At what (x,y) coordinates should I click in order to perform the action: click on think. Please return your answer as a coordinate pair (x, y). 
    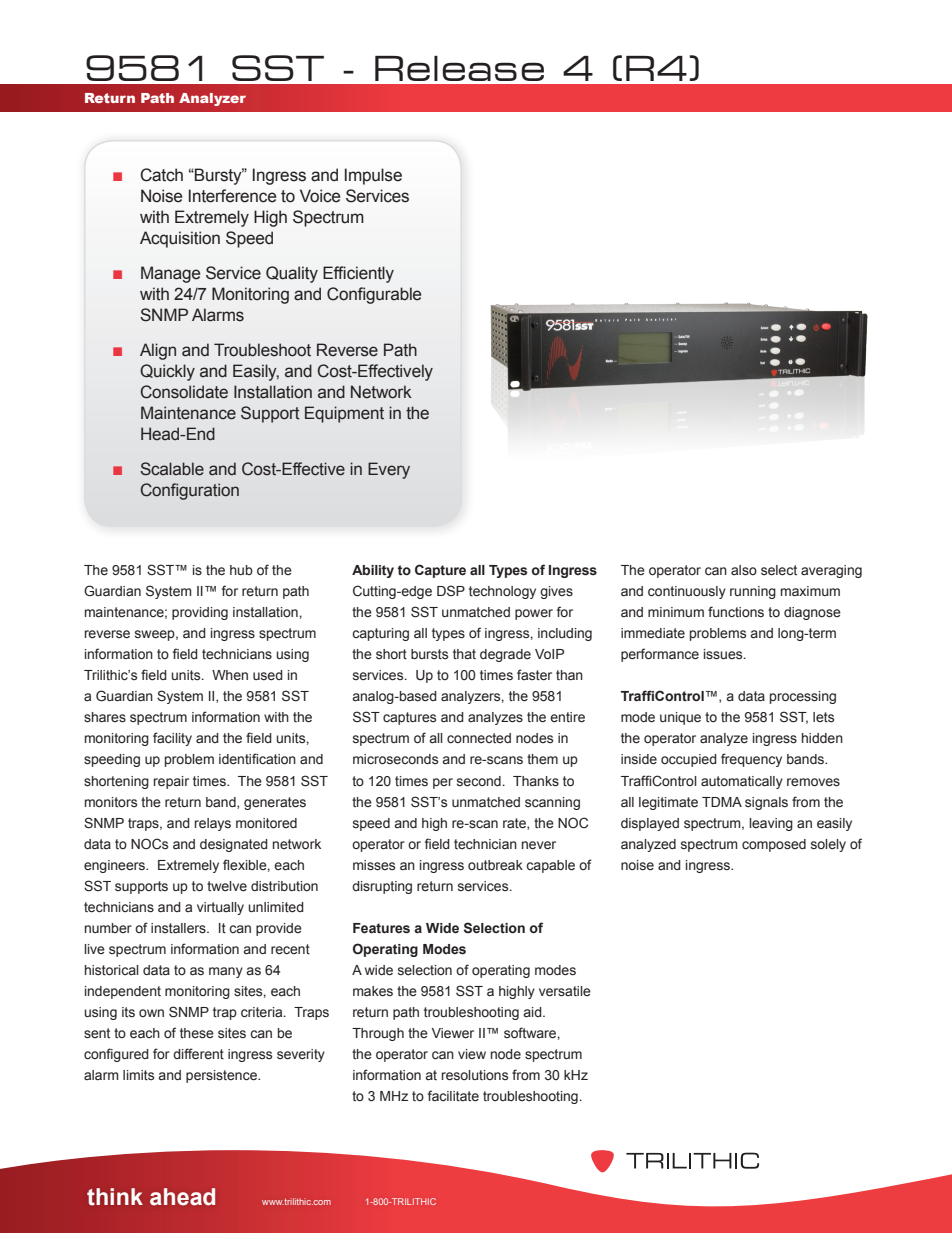
    Looking at the image, I should click on (115, 1197).
